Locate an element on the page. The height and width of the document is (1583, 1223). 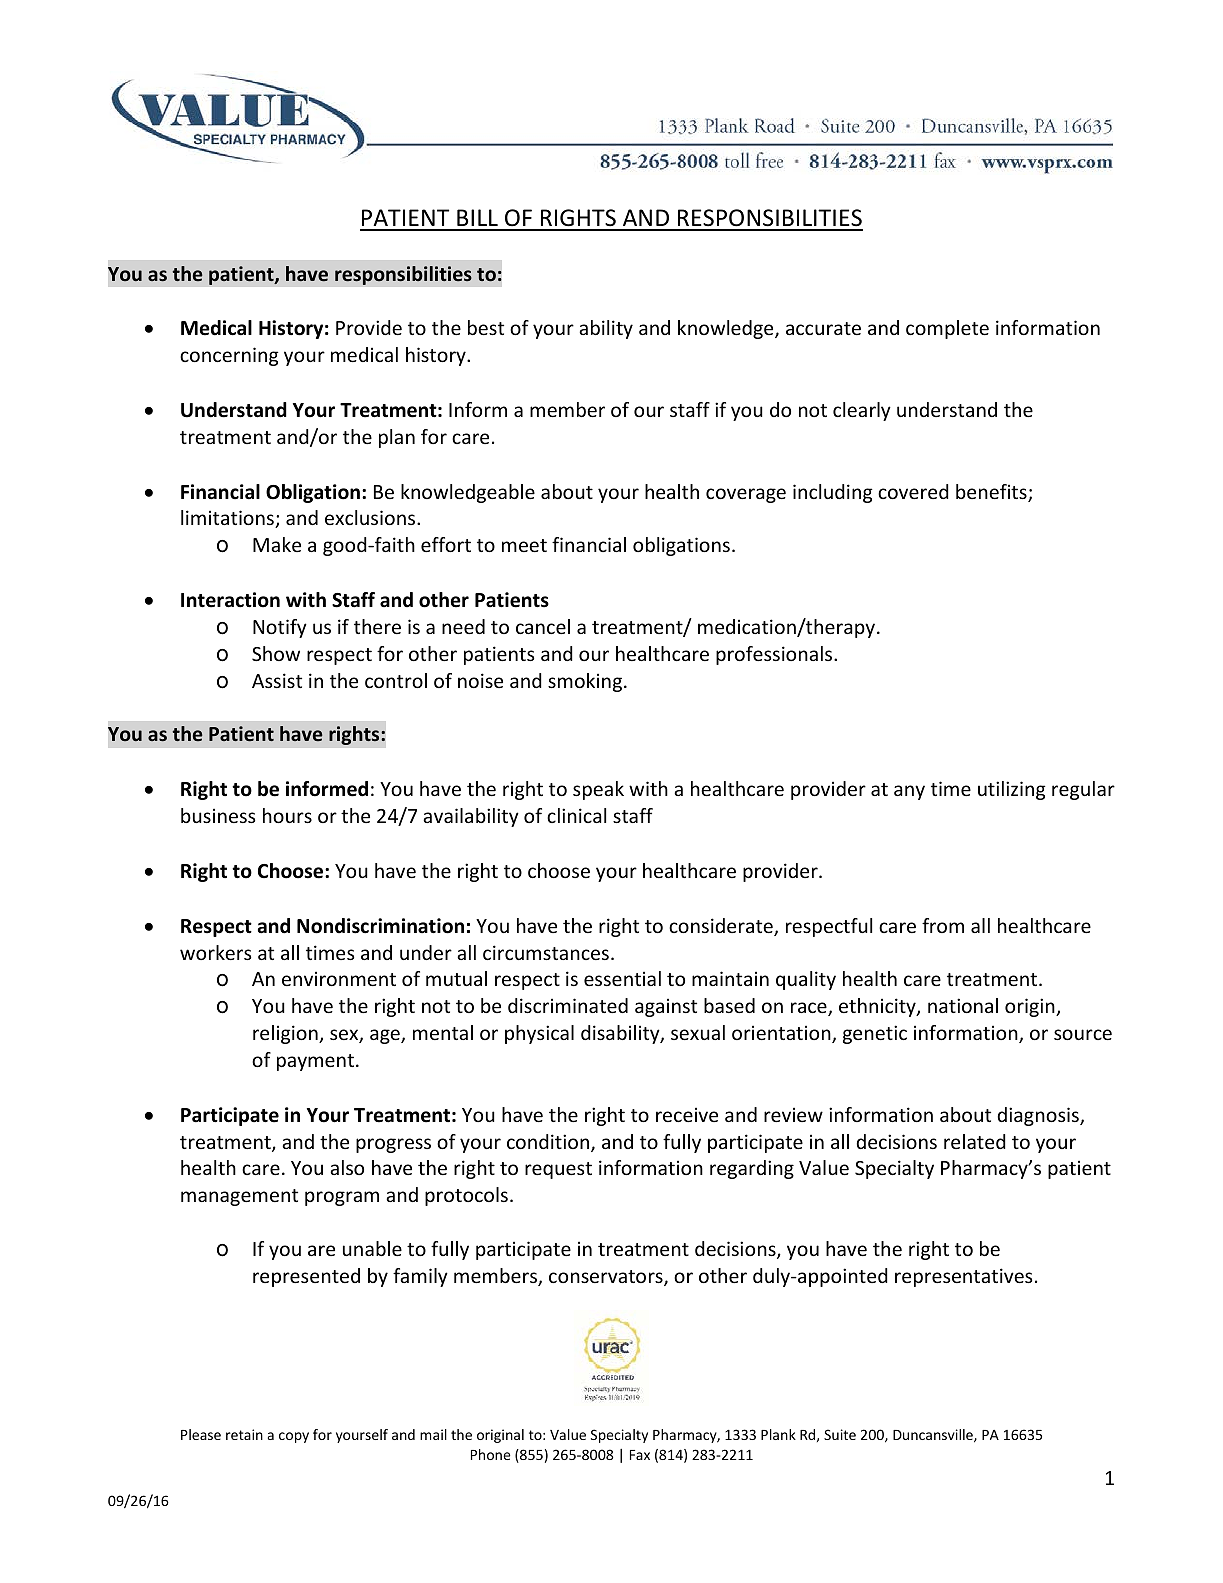
copy is located at coordinates (294, 1437).
